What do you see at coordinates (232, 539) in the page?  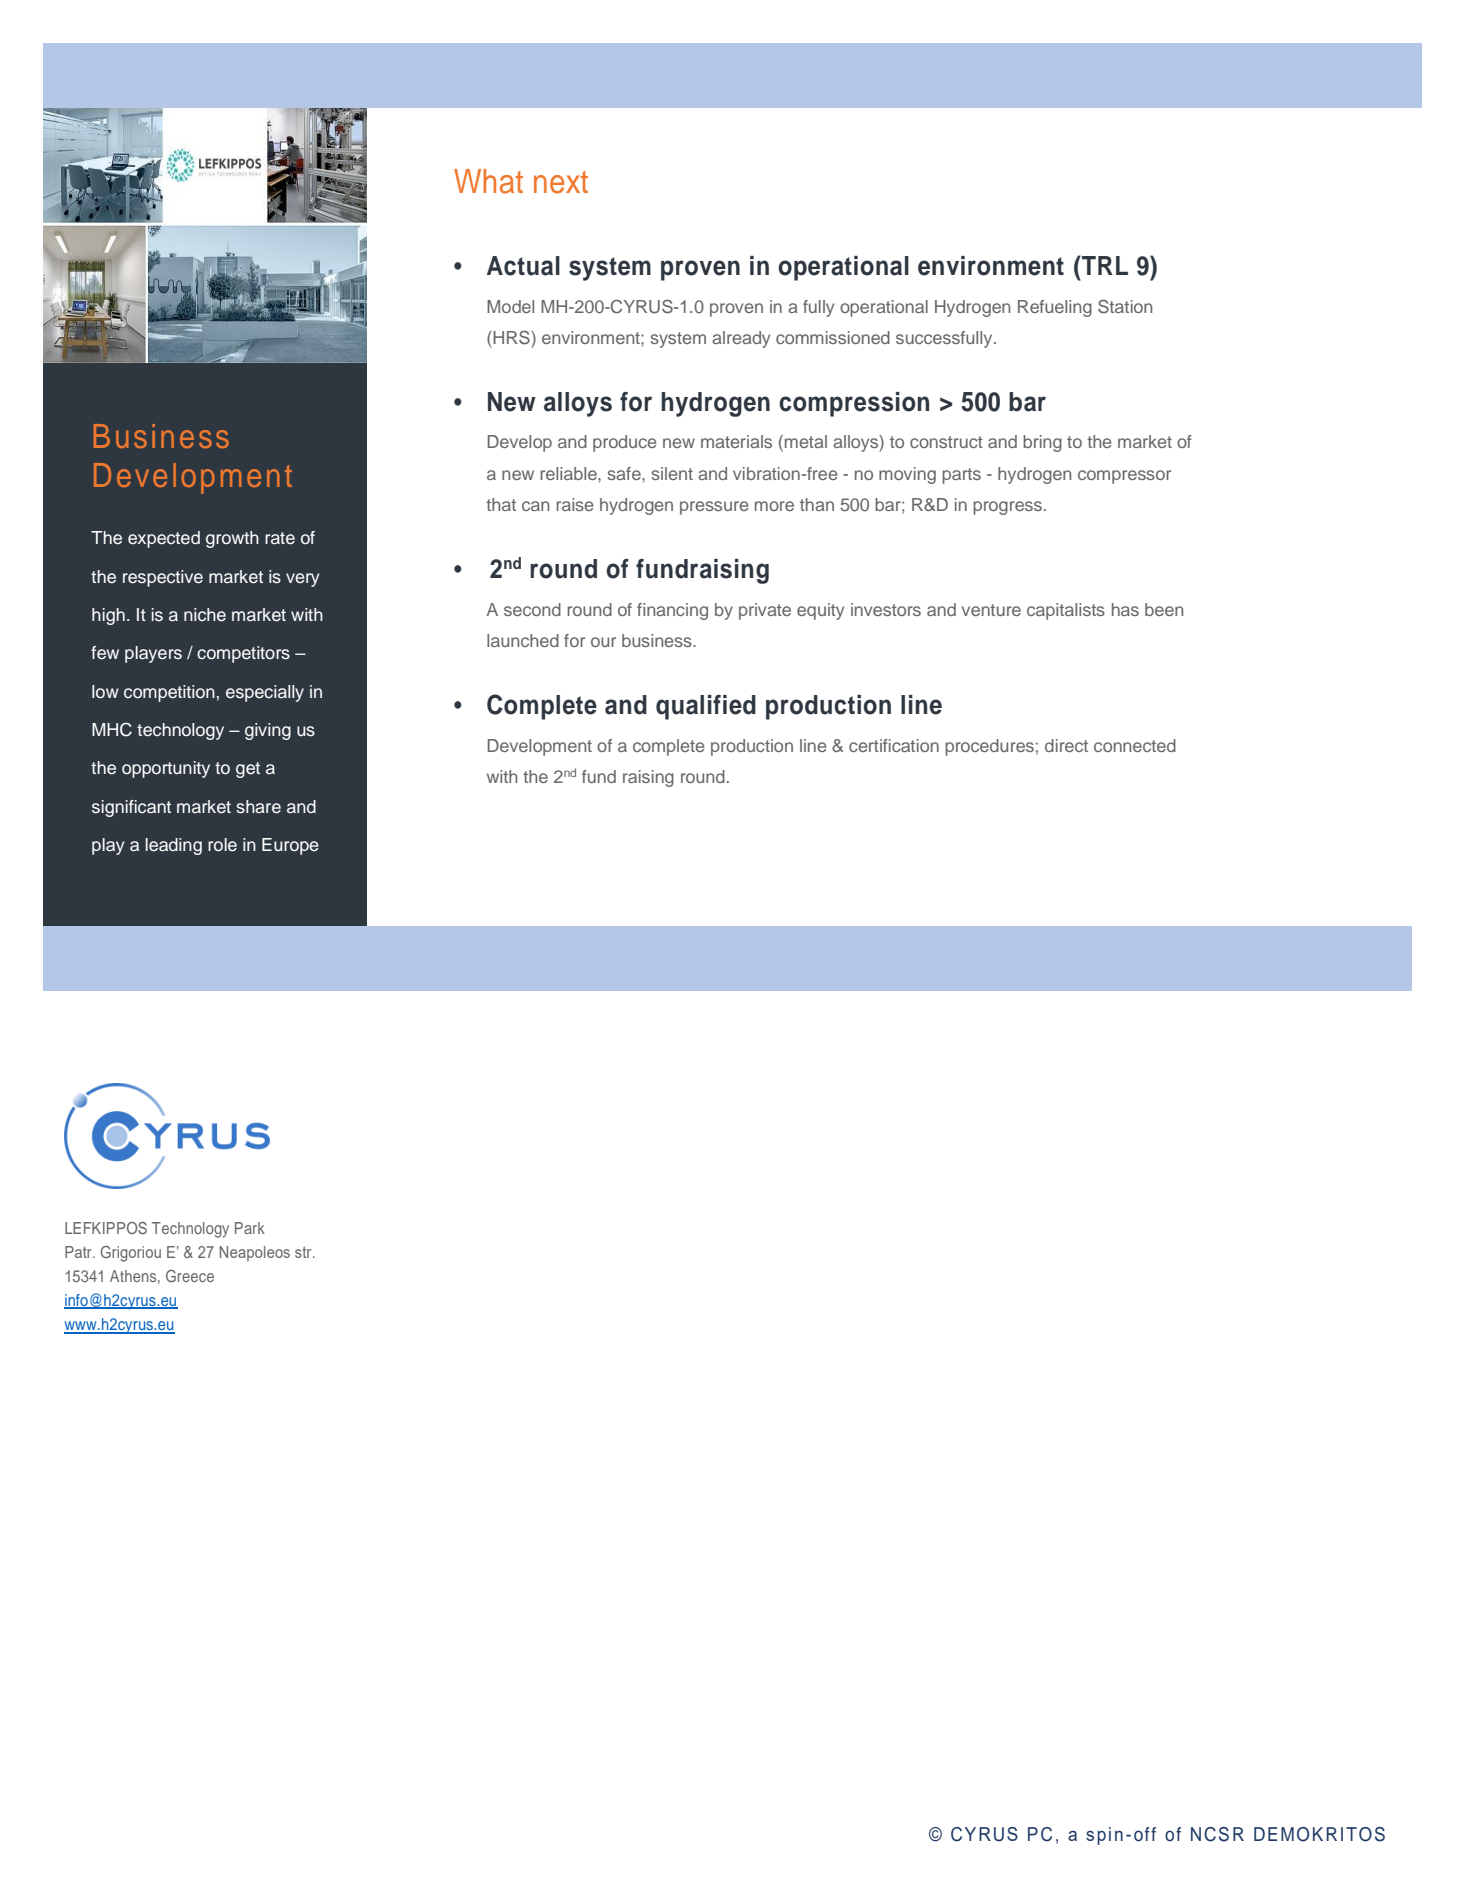 I see `growth` at bounding box center [232, 539].
